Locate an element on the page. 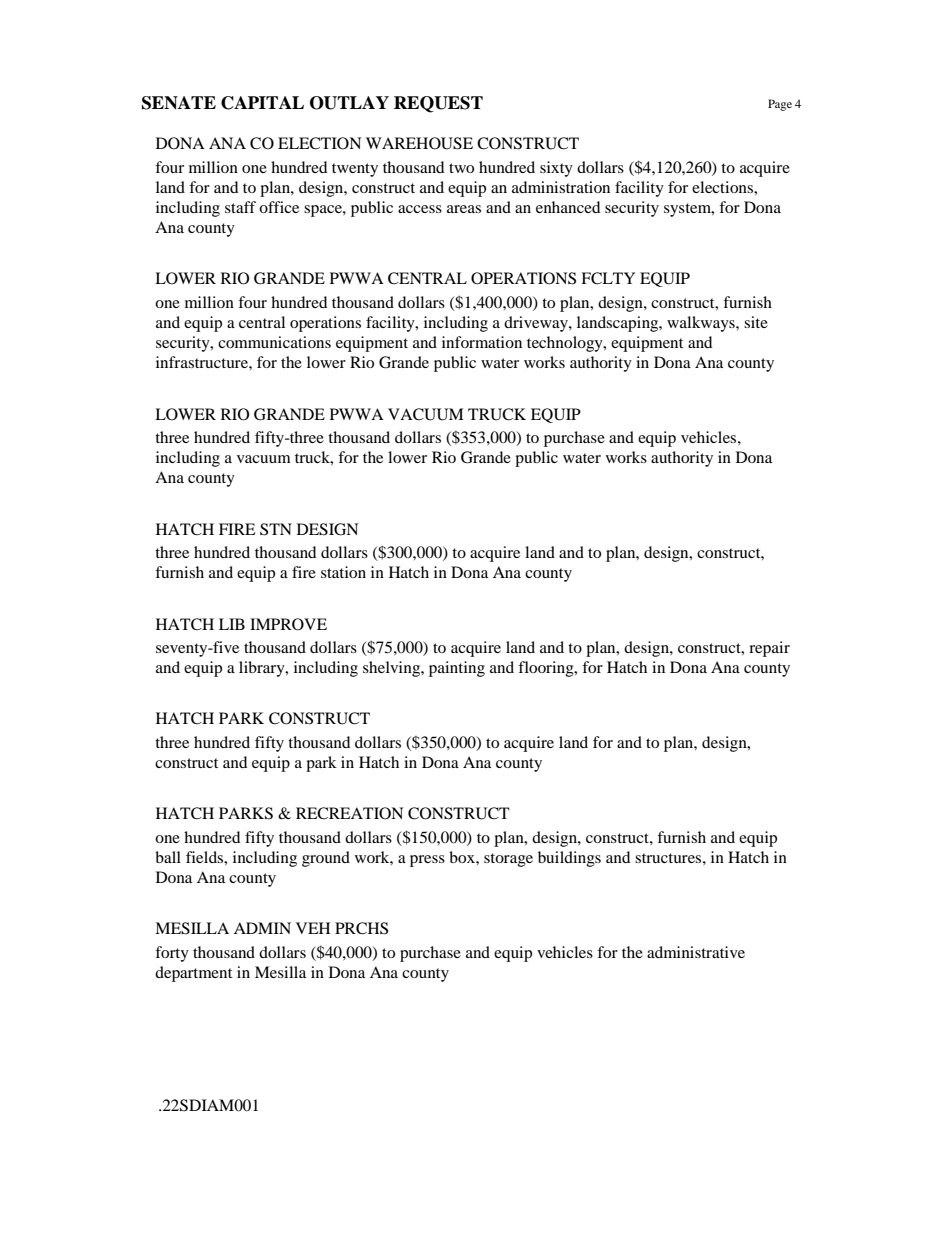  CAPITAL is located at coordinates (262, 103).
